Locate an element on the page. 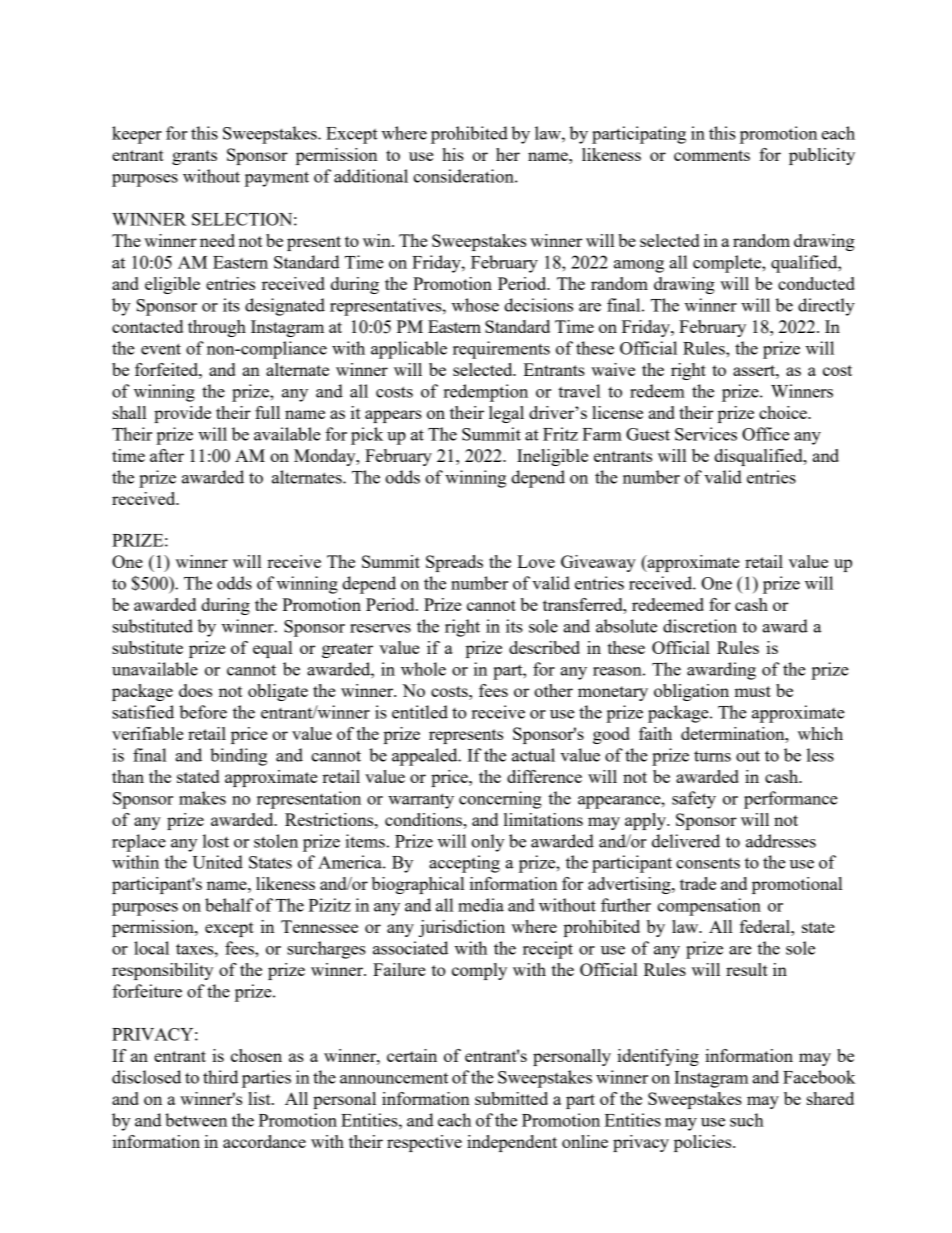  equal is located at coordinates (272, 649).
